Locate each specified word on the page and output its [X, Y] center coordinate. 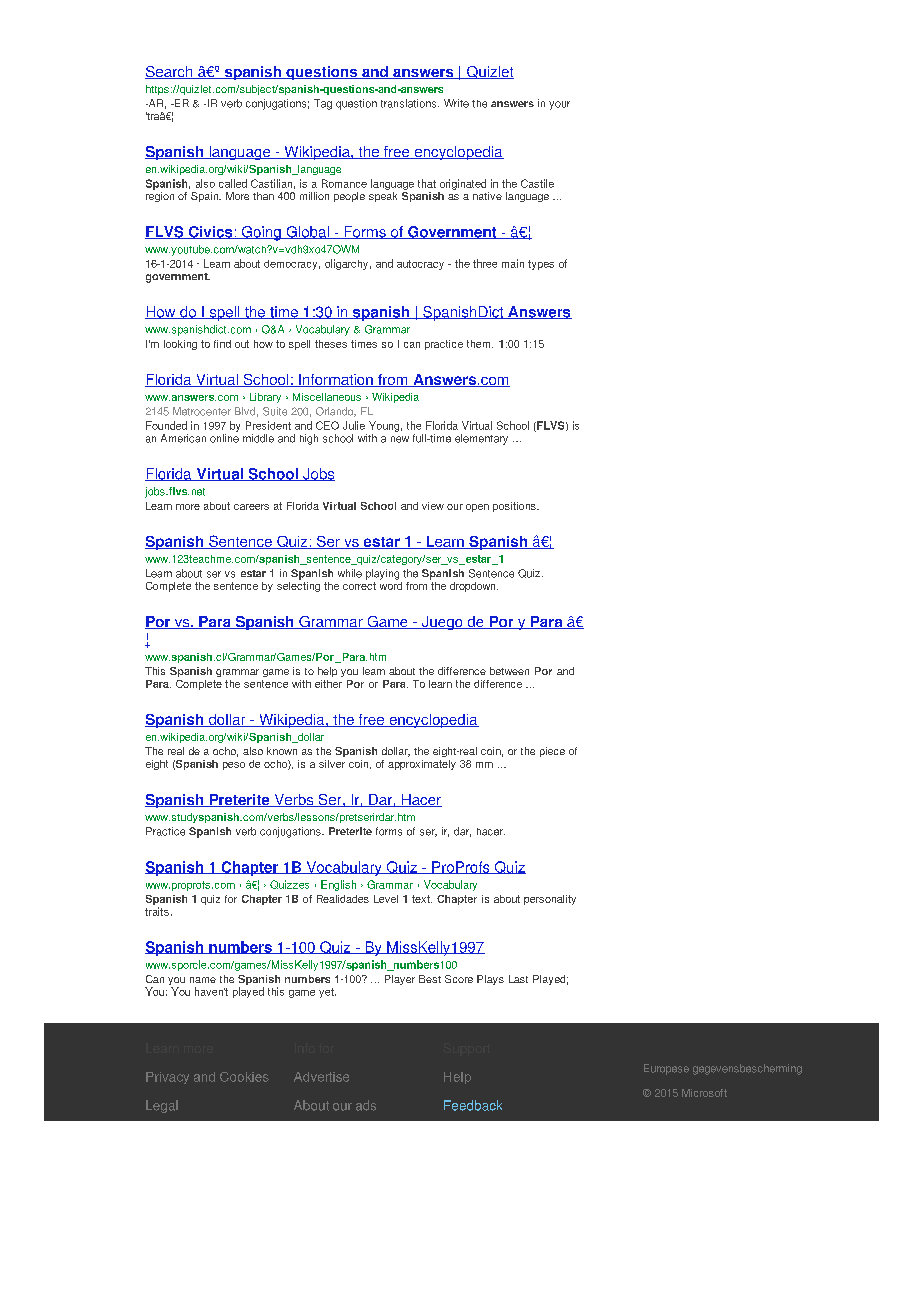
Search [170, 72]
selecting [298, 585]
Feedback [473, 1105]
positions [515, 507]
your [559, 105]
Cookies [244, 1077]
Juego [442, 623]
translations [410, 103]
